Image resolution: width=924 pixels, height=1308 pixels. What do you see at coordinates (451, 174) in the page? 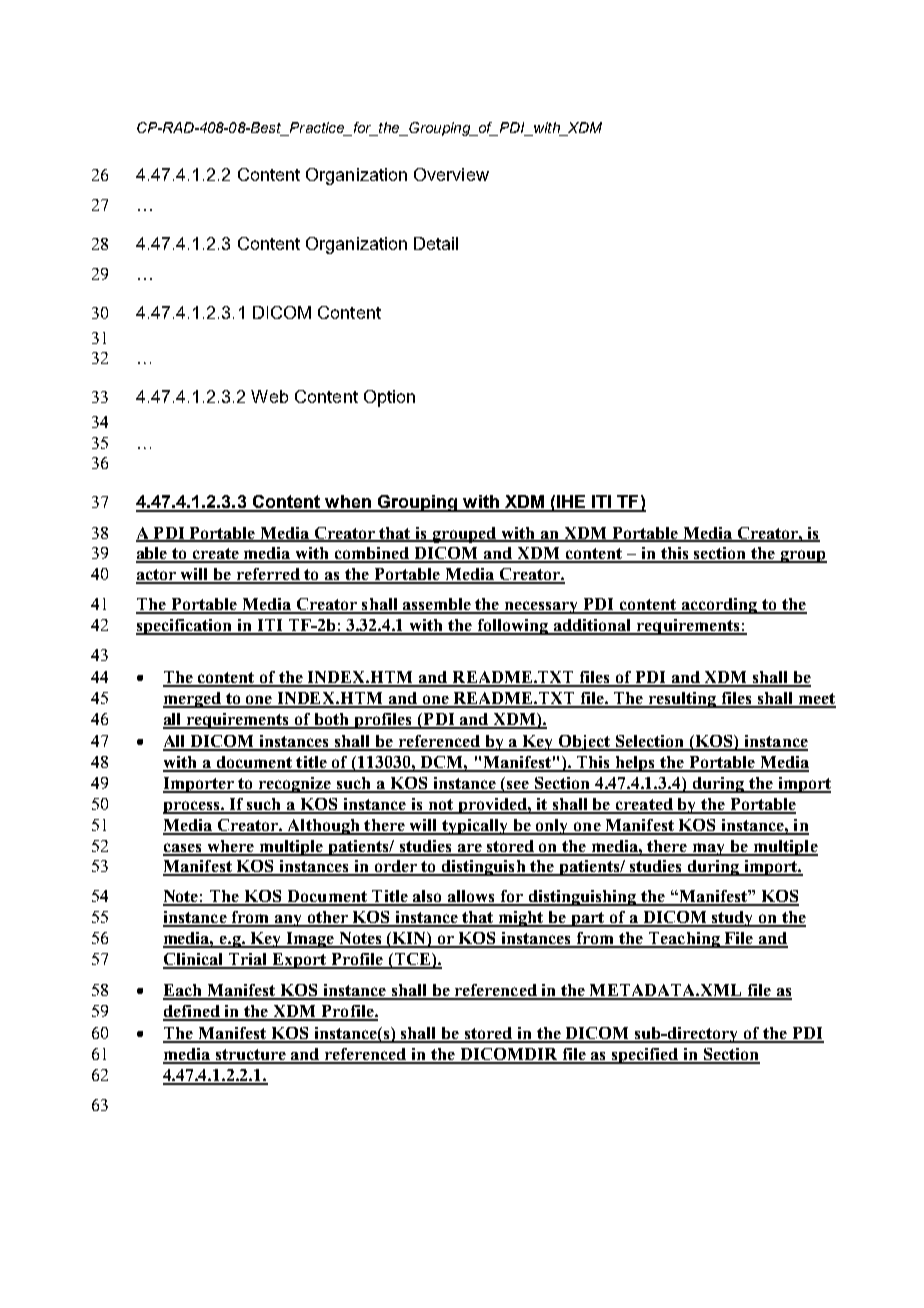
I see `Overview` at bounding box center [451, 174].
